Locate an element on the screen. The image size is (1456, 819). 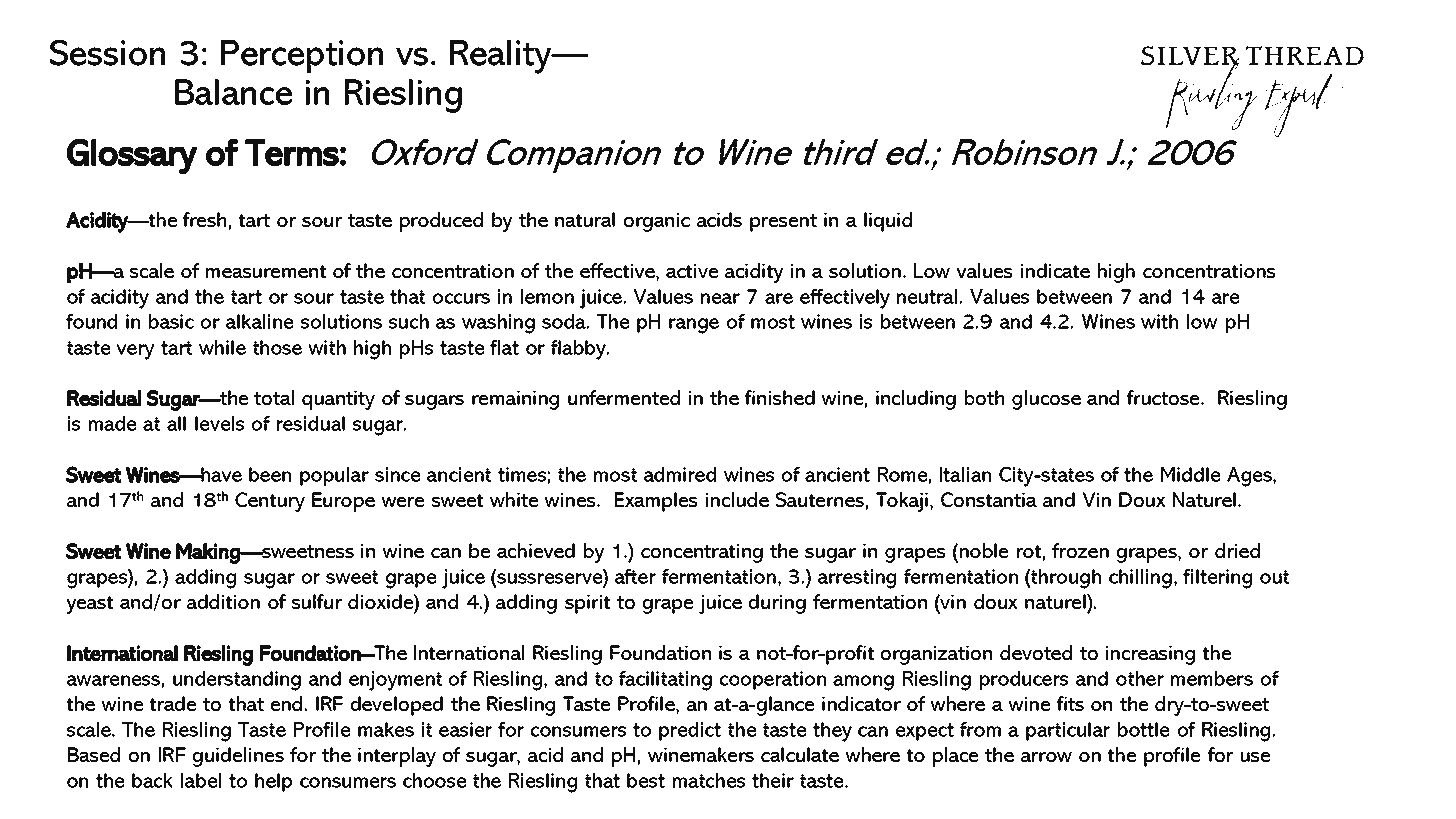
matches is located at coordinates (709, 780).
